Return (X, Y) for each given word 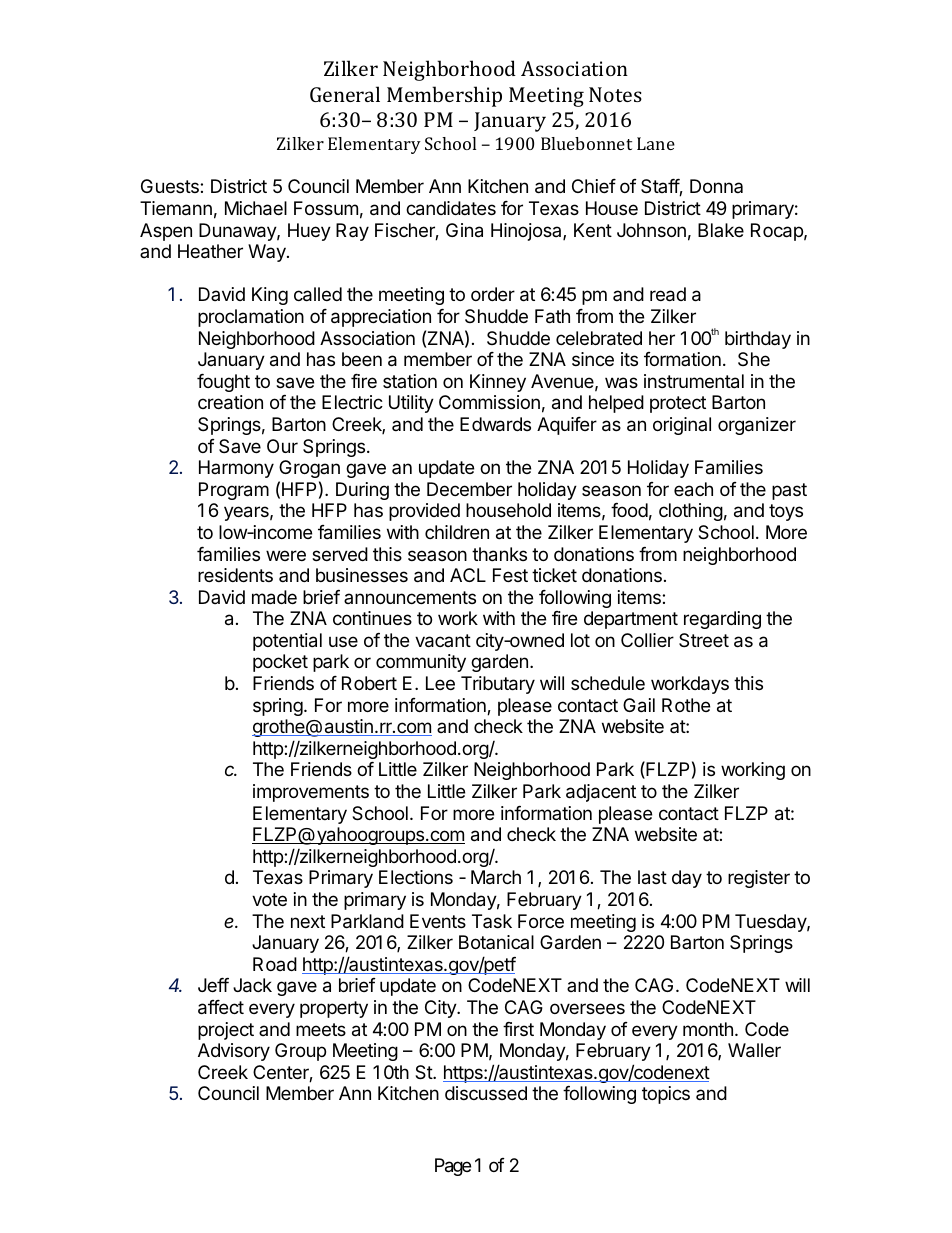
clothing (691, 512)
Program (234, 491)
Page (453, 1167)
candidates (451, 208)
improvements (311, 793)
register (759, 879)
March (496, 877)
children (457, 532)
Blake (721, 230)
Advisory (234, 1052)
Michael (256, 208)
